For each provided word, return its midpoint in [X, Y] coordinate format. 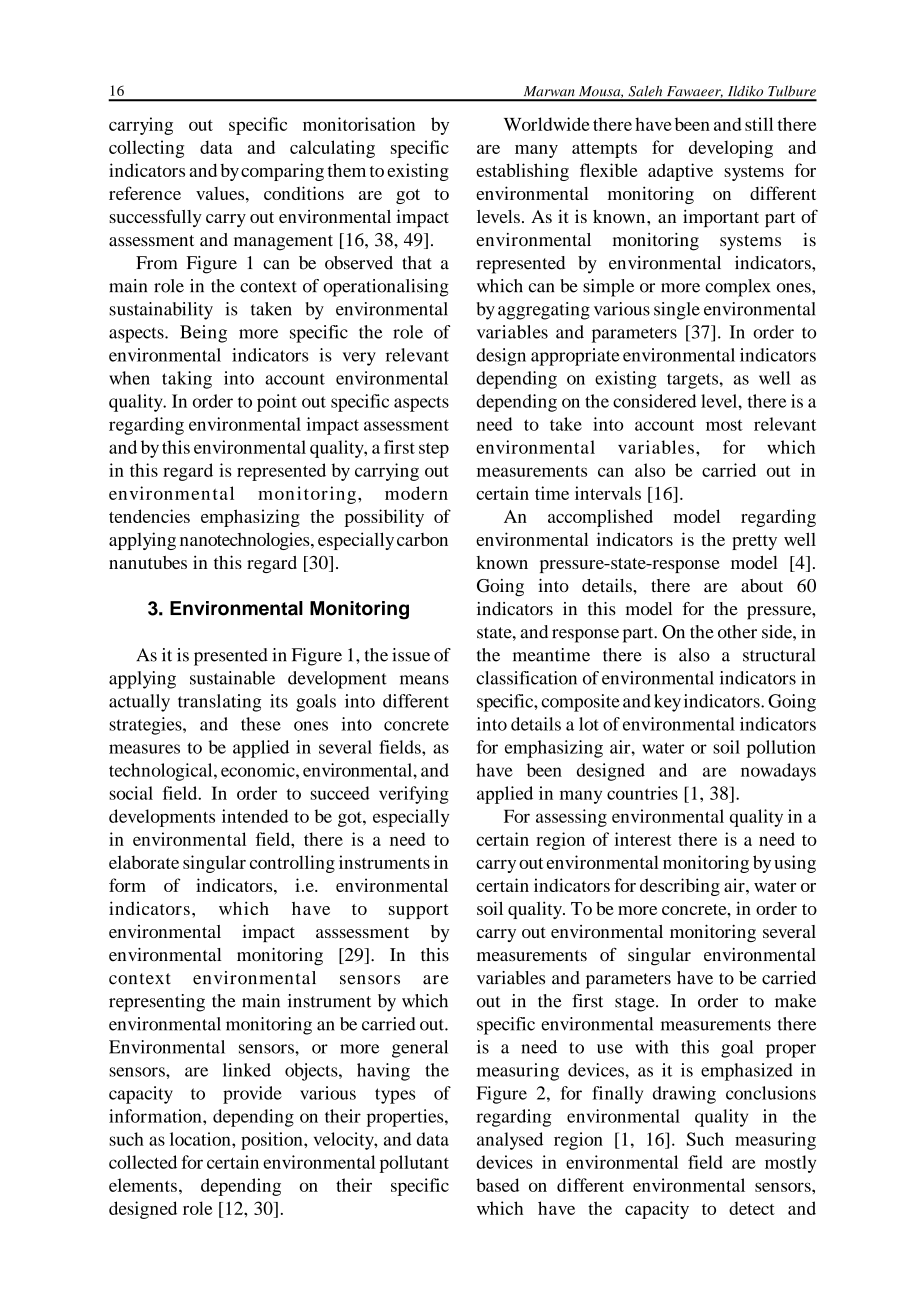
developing [731, 149]
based [497, 1185]
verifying [414, 795]
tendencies [149, 516]
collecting [146, 149]
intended [255, 816]
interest [643, 839]
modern [416, 493]
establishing [522, 172]
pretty [754, 542]
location [201, 1139]
